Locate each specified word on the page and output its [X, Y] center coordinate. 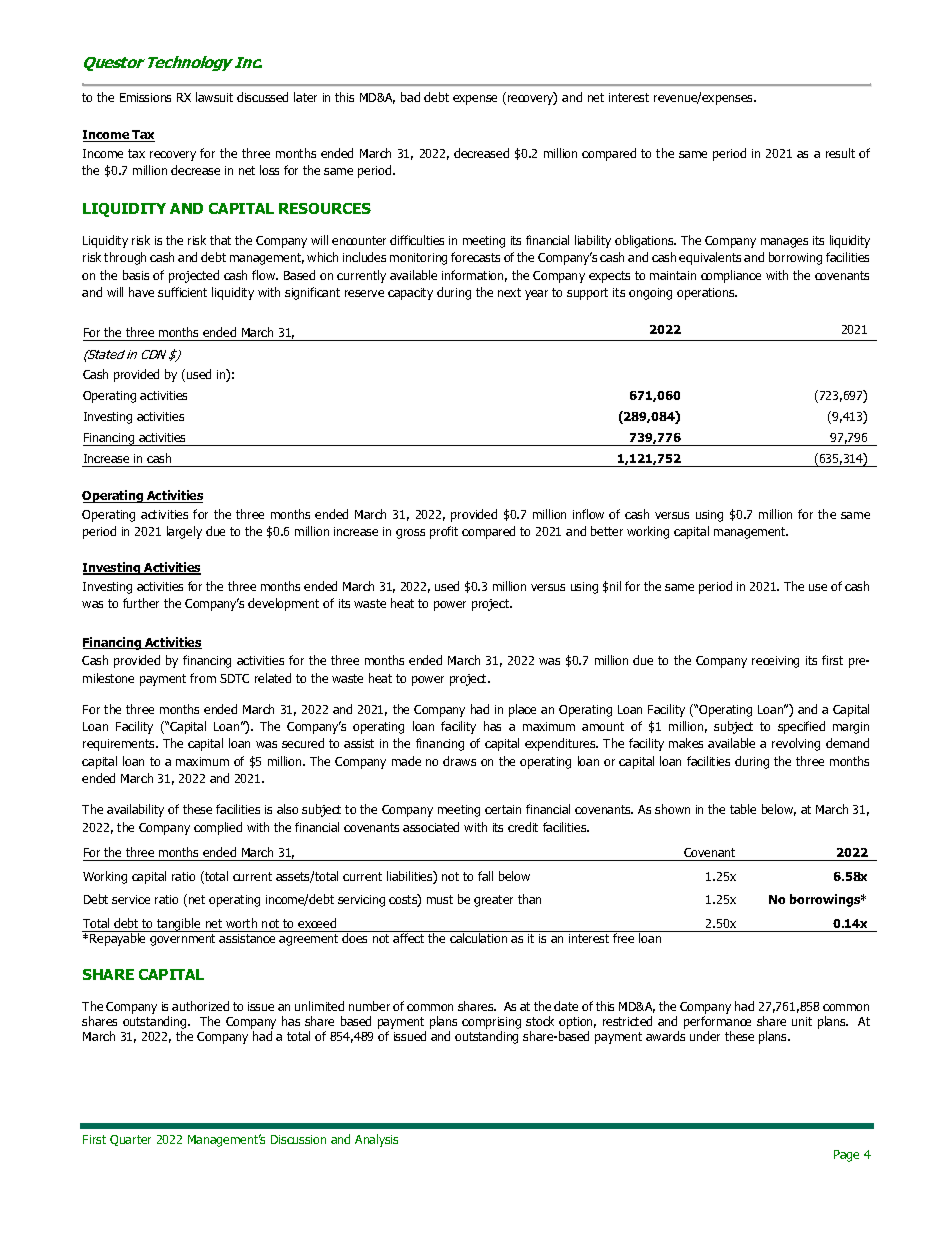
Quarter [130, 1140]
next [509, 292]
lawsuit [214, 97]
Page [846, 1156]
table [743, 809]
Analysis [376, 1140]
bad [410, 97]
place [522, 710]
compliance [731, 276]
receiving [775, 662]
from [203, 678]
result [840, 153]
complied [218, 828]
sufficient [182, 292]
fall [485, 876]
